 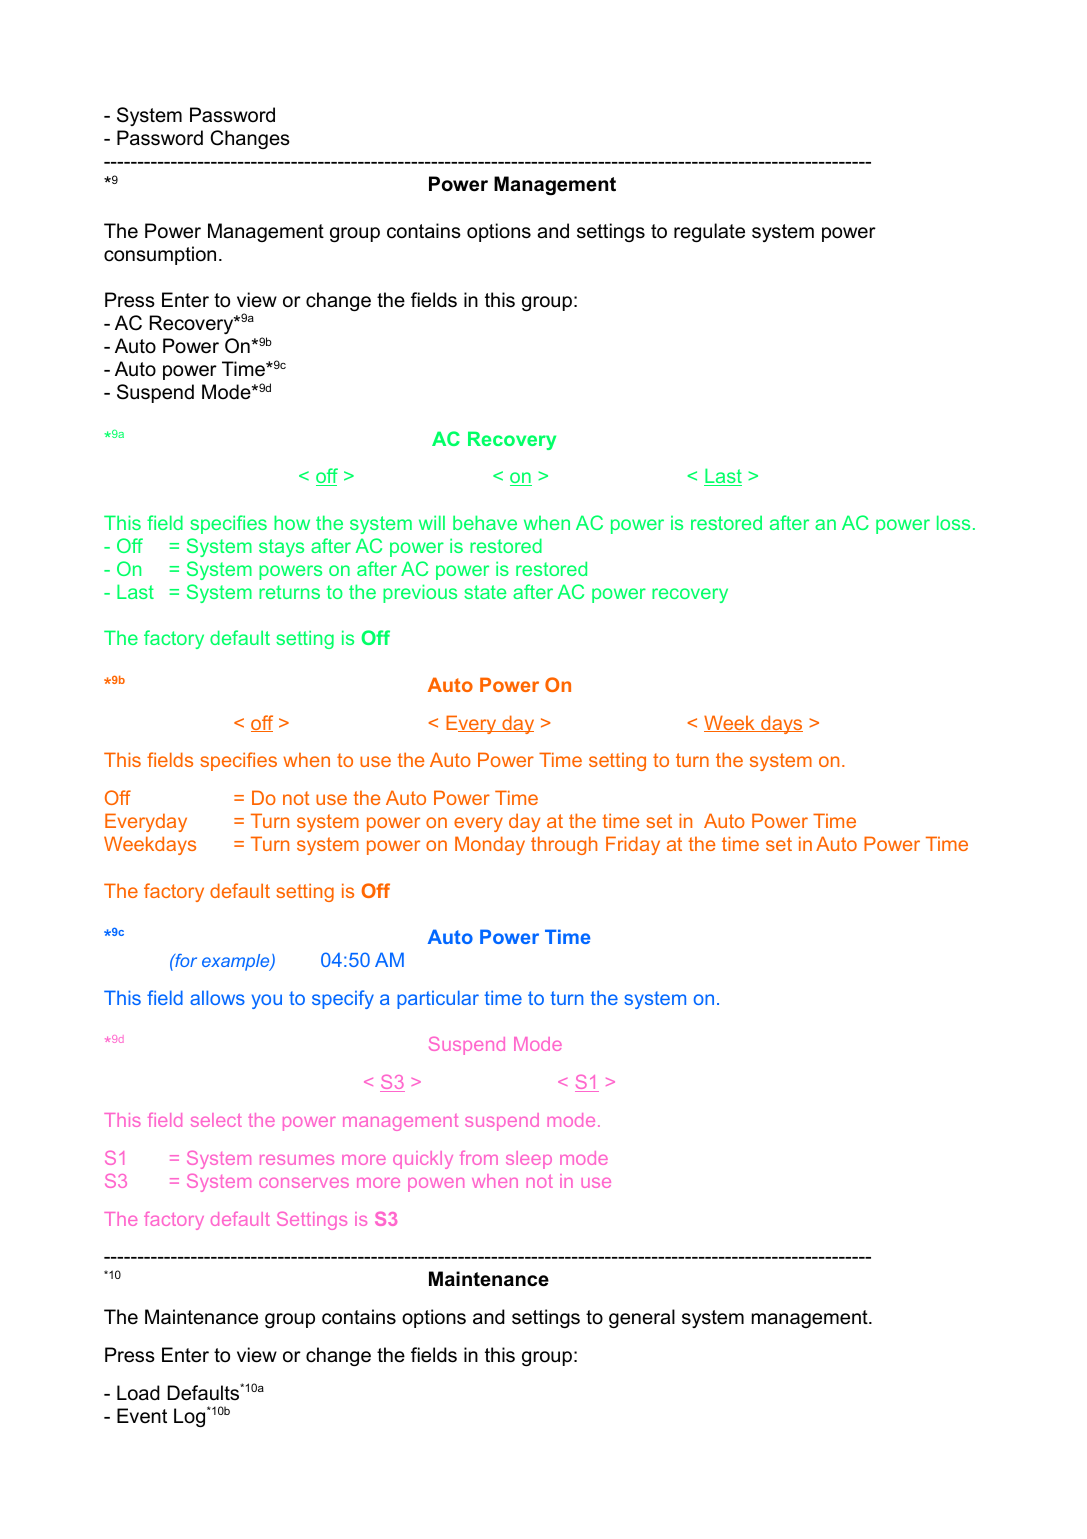 What do you see at coordinates (709, 232) in the screenshot?
I see `regulate` at bounding box center [709, 232].
